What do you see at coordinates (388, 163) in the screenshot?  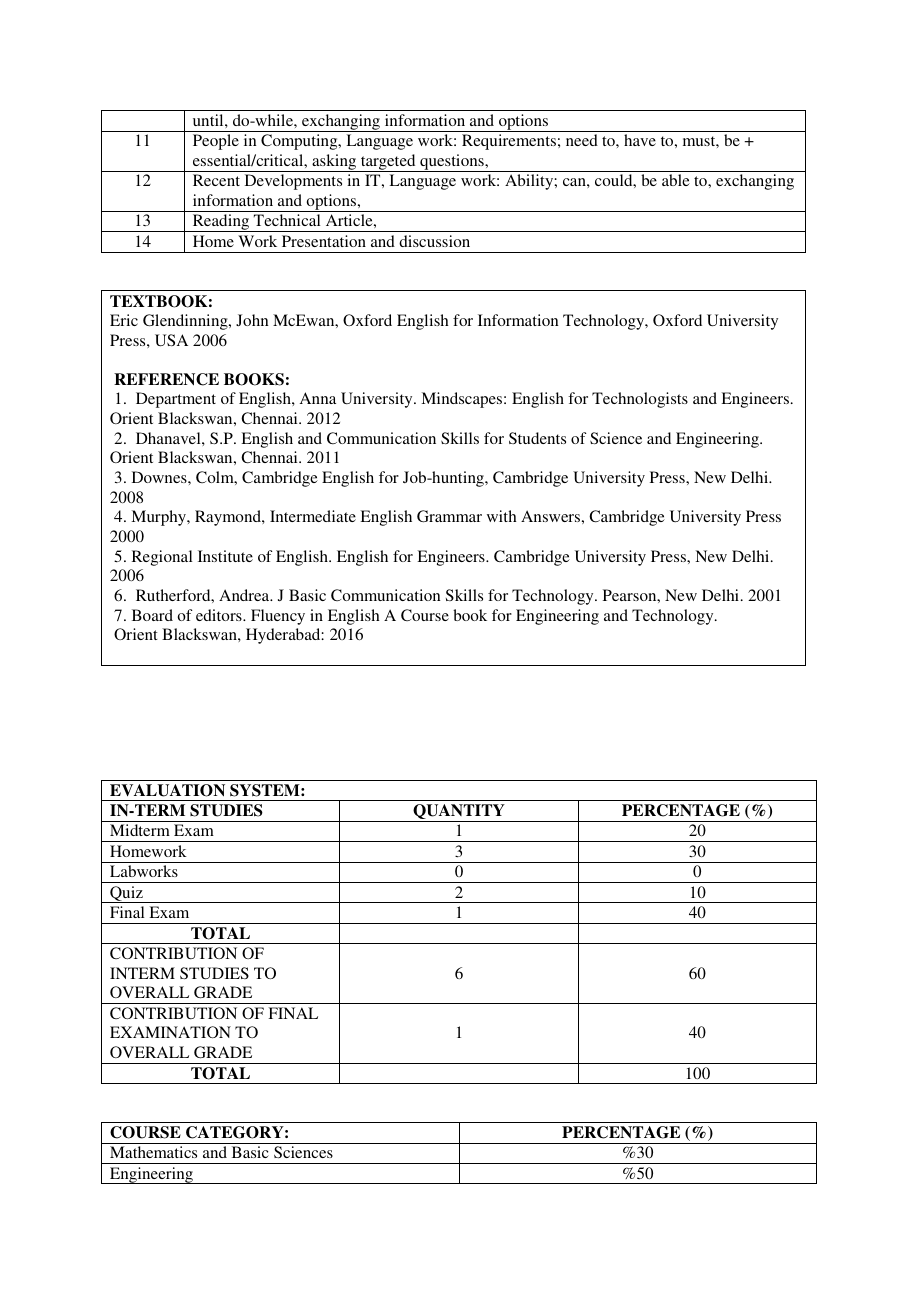 I see `targeted` at bounding box center [388, 163].
